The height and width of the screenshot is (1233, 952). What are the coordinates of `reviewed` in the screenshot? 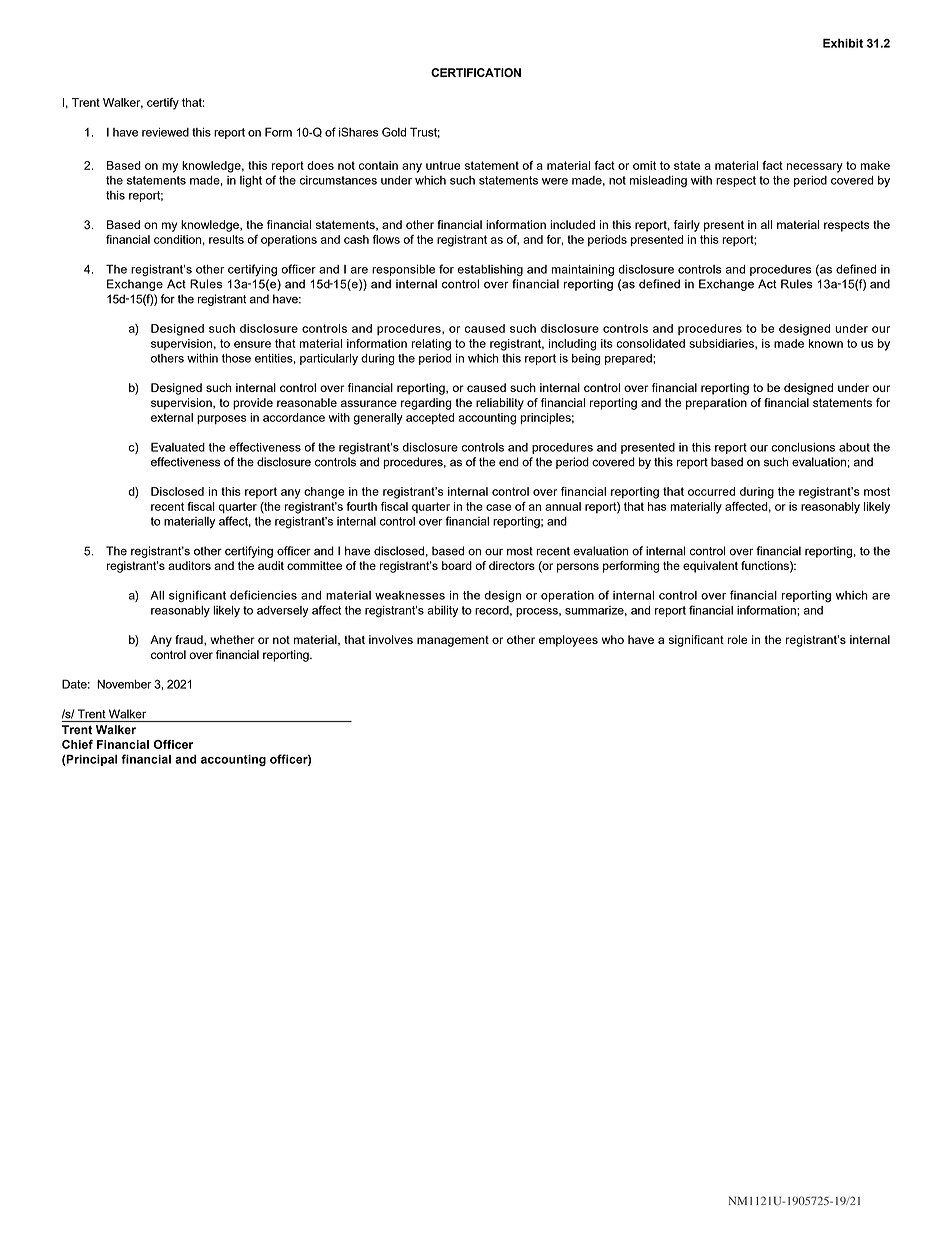 It's located at (165, 132).
